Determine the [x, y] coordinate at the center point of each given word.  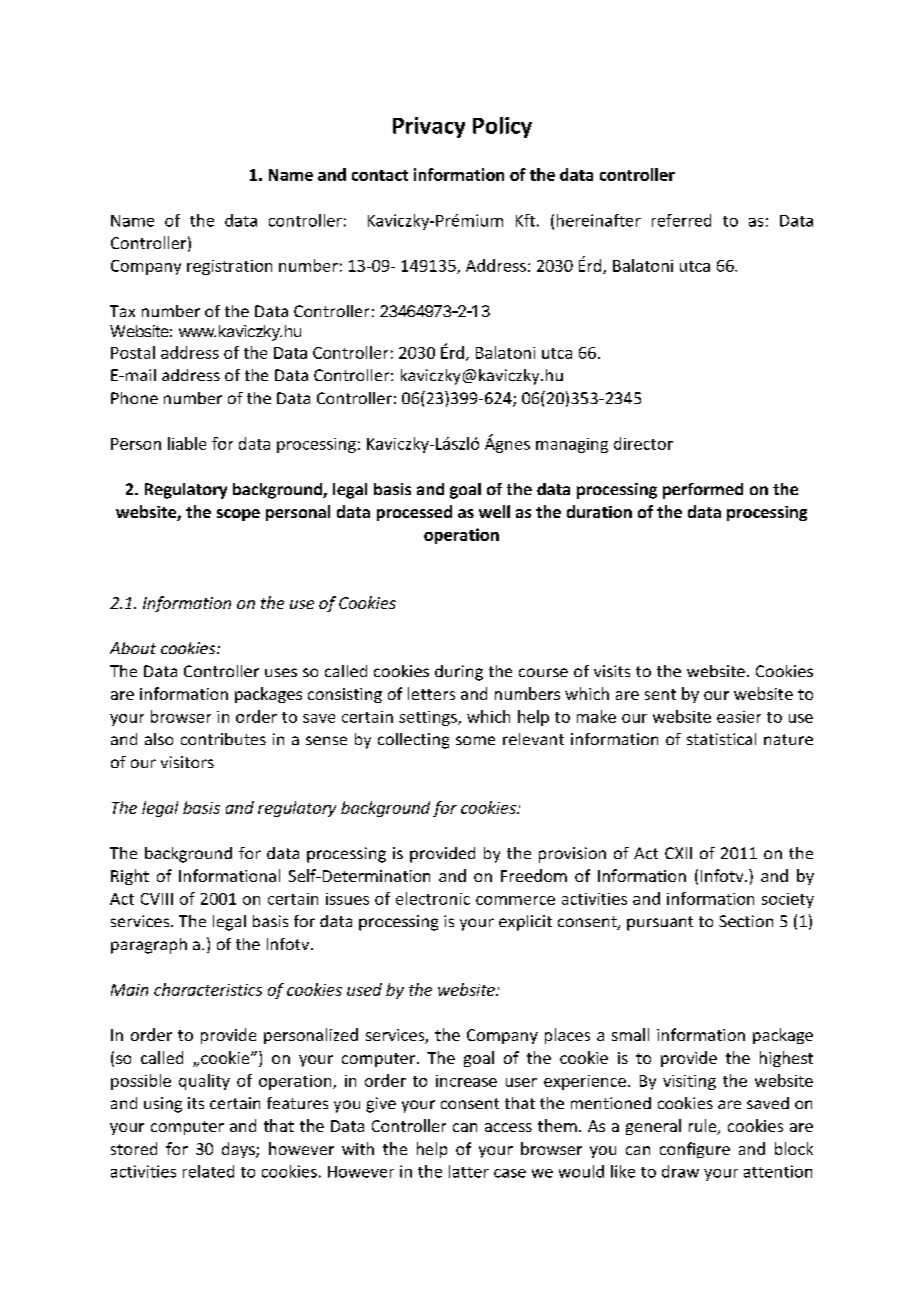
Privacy [429, 127]
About [133, 648]
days [239, 1150]
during [459, 673]
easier [739, 717]
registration [229, 267]
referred [681, 220]
